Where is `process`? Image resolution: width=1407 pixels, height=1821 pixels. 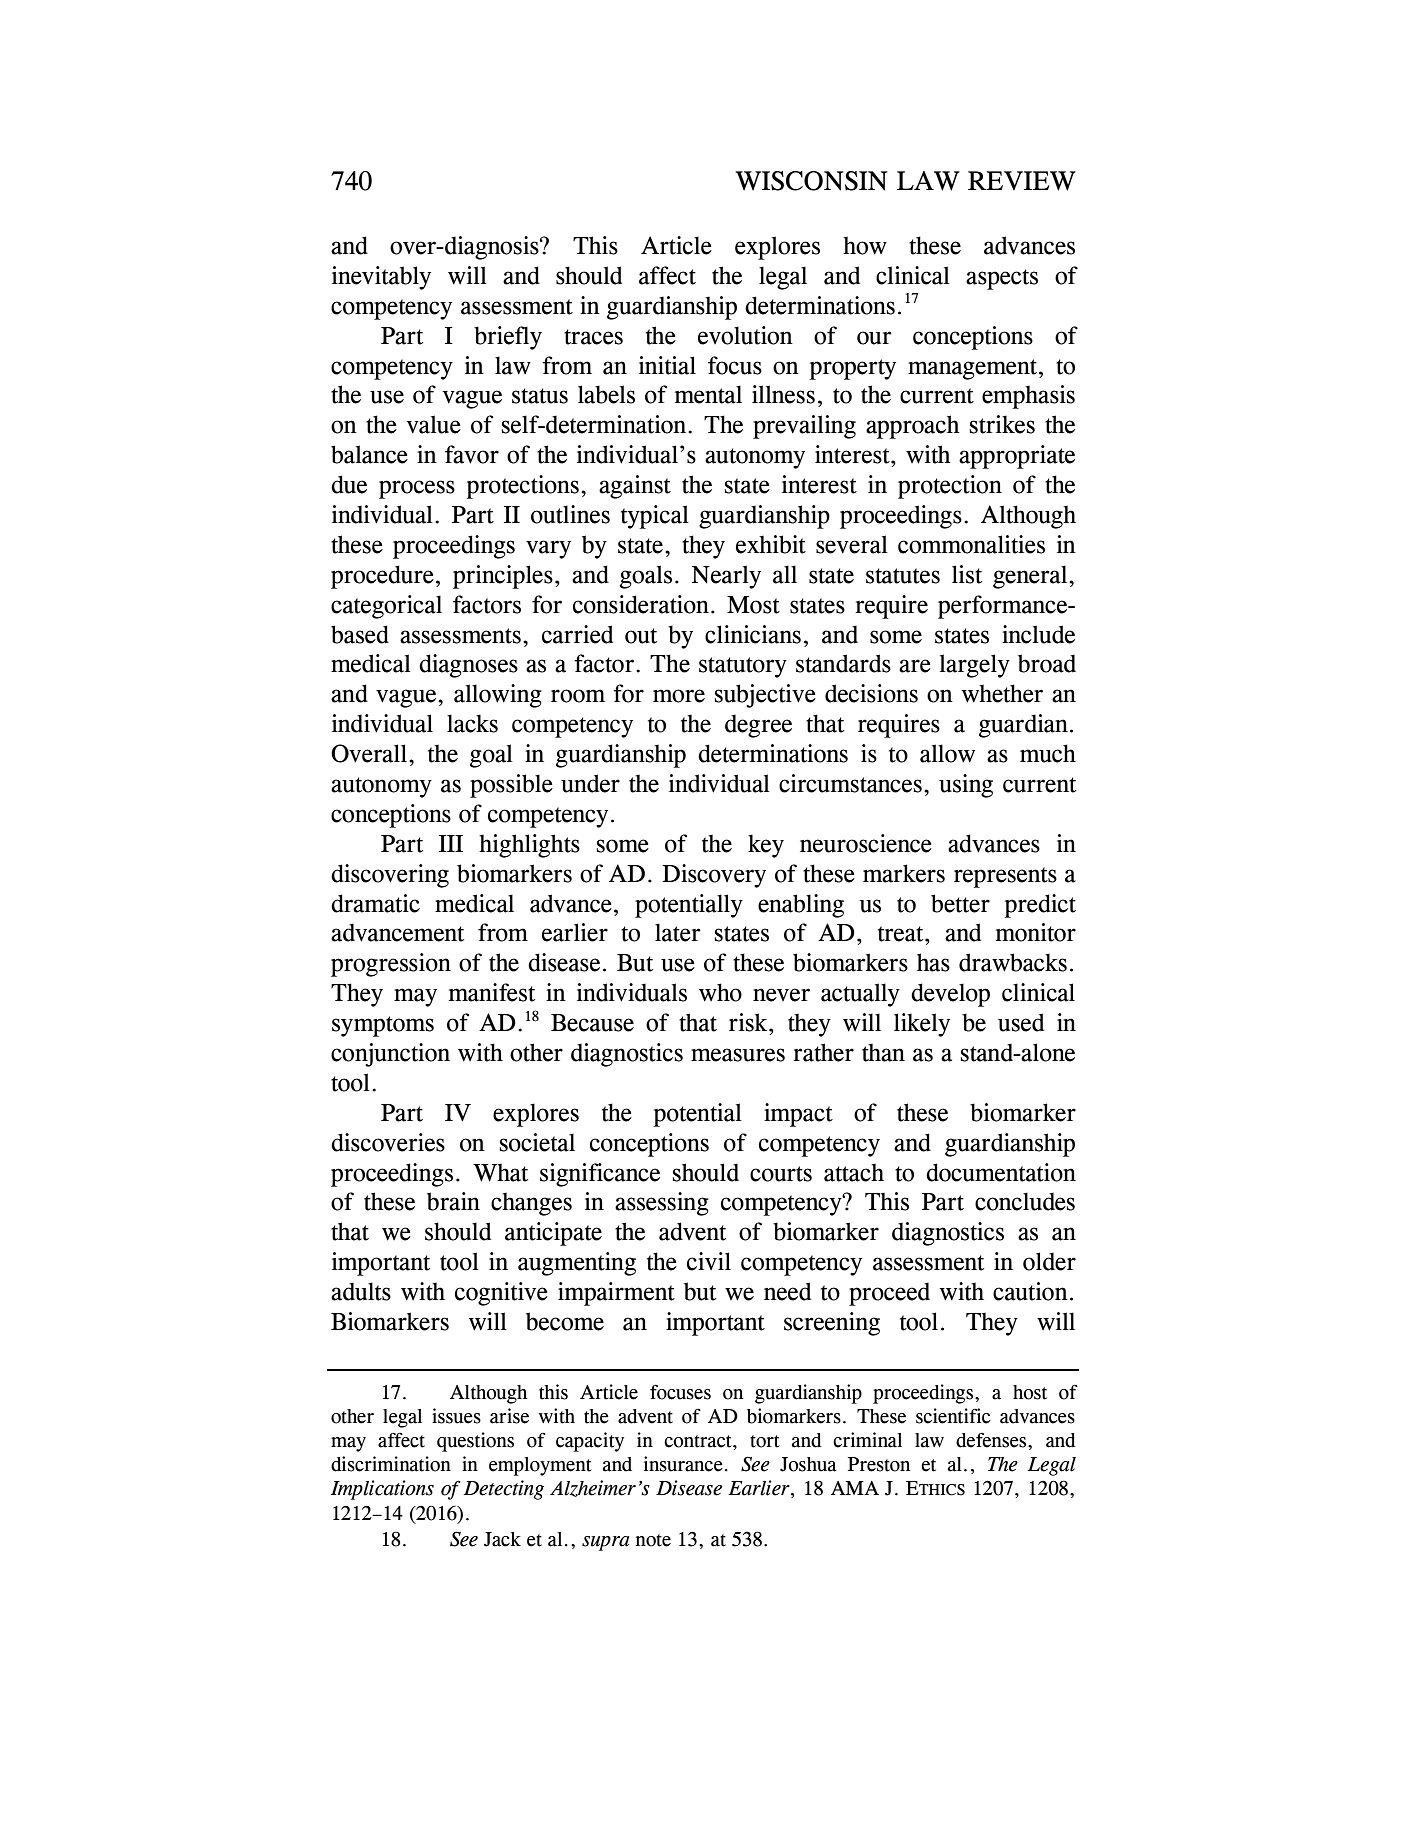 process is located at coordinates (417, 489).
